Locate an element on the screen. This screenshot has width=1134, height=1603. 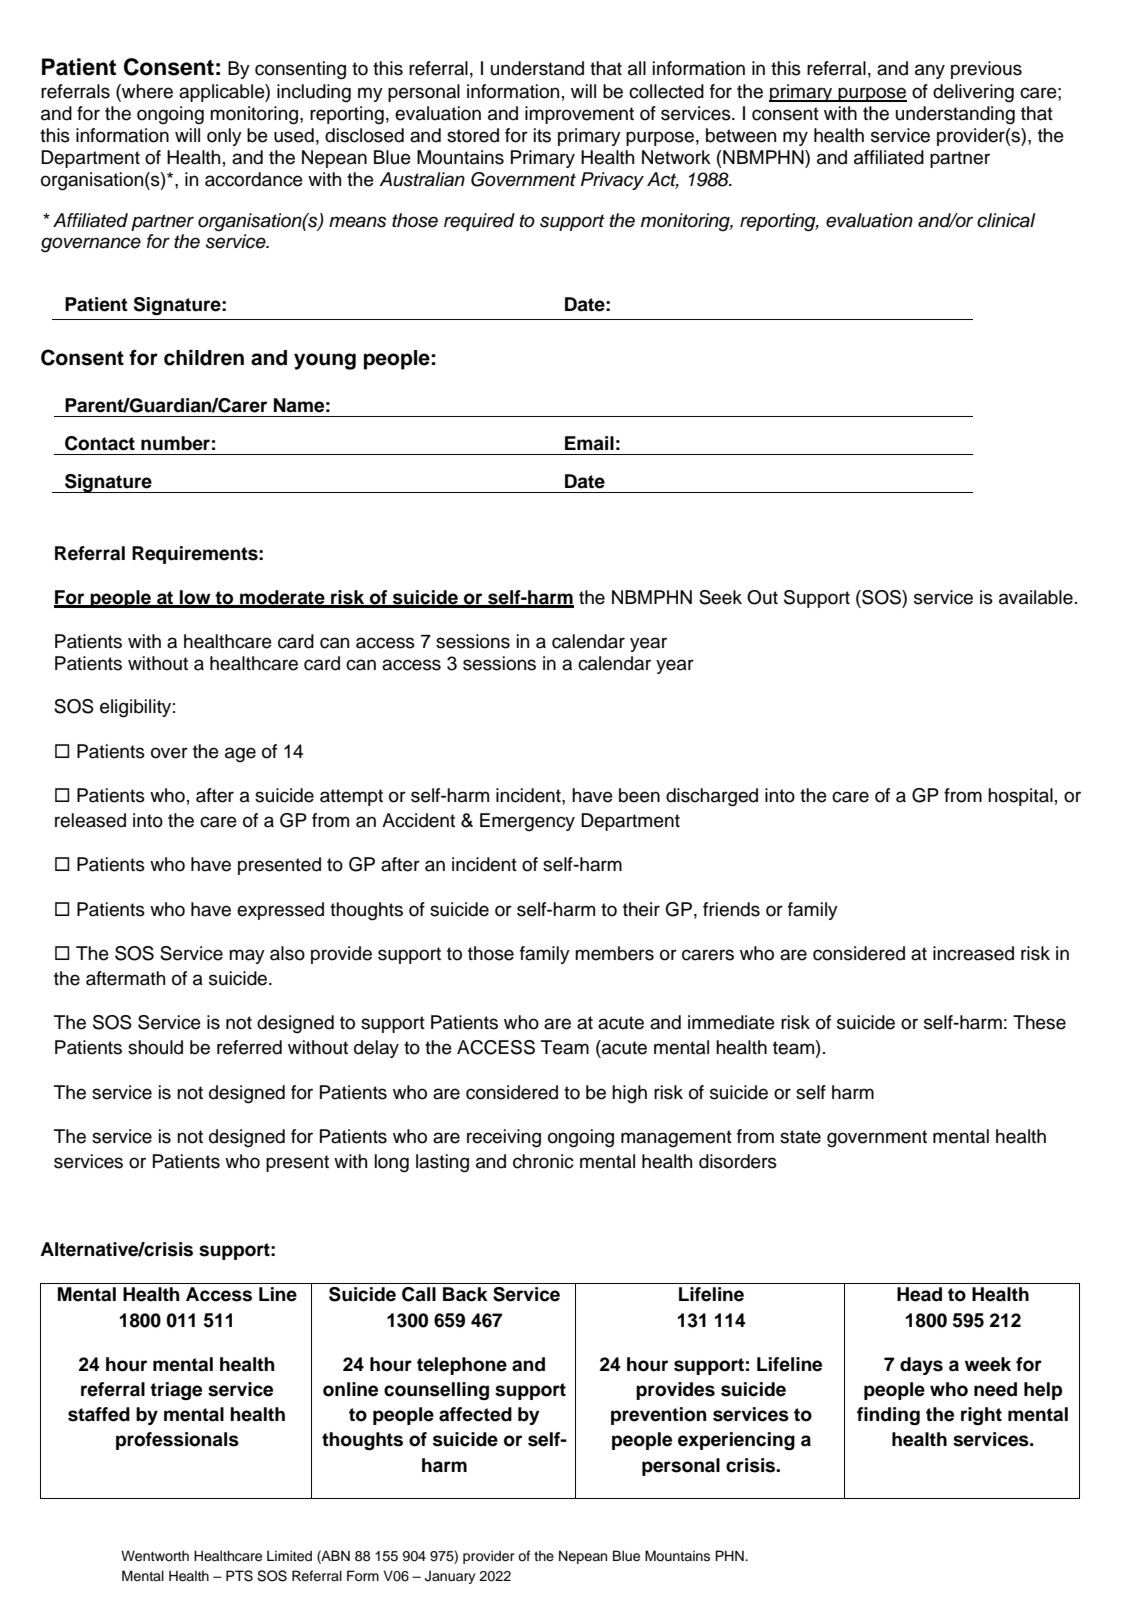
Wentworth is located at coordinates (155, 1556).
